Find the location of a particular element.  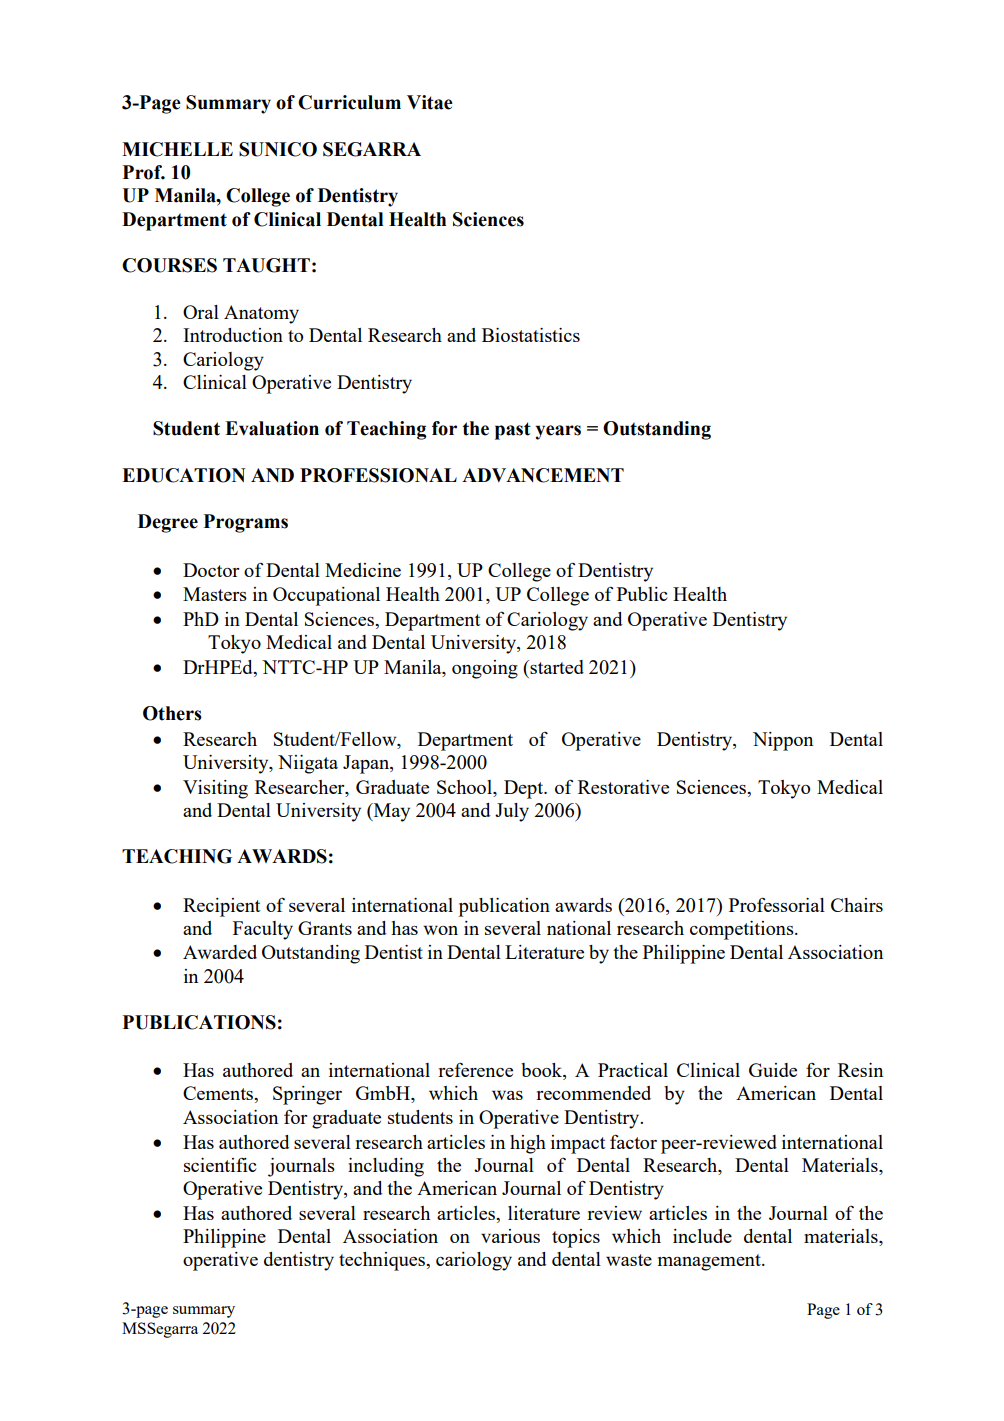

Evaluation is located at coordinates (272, 428).
